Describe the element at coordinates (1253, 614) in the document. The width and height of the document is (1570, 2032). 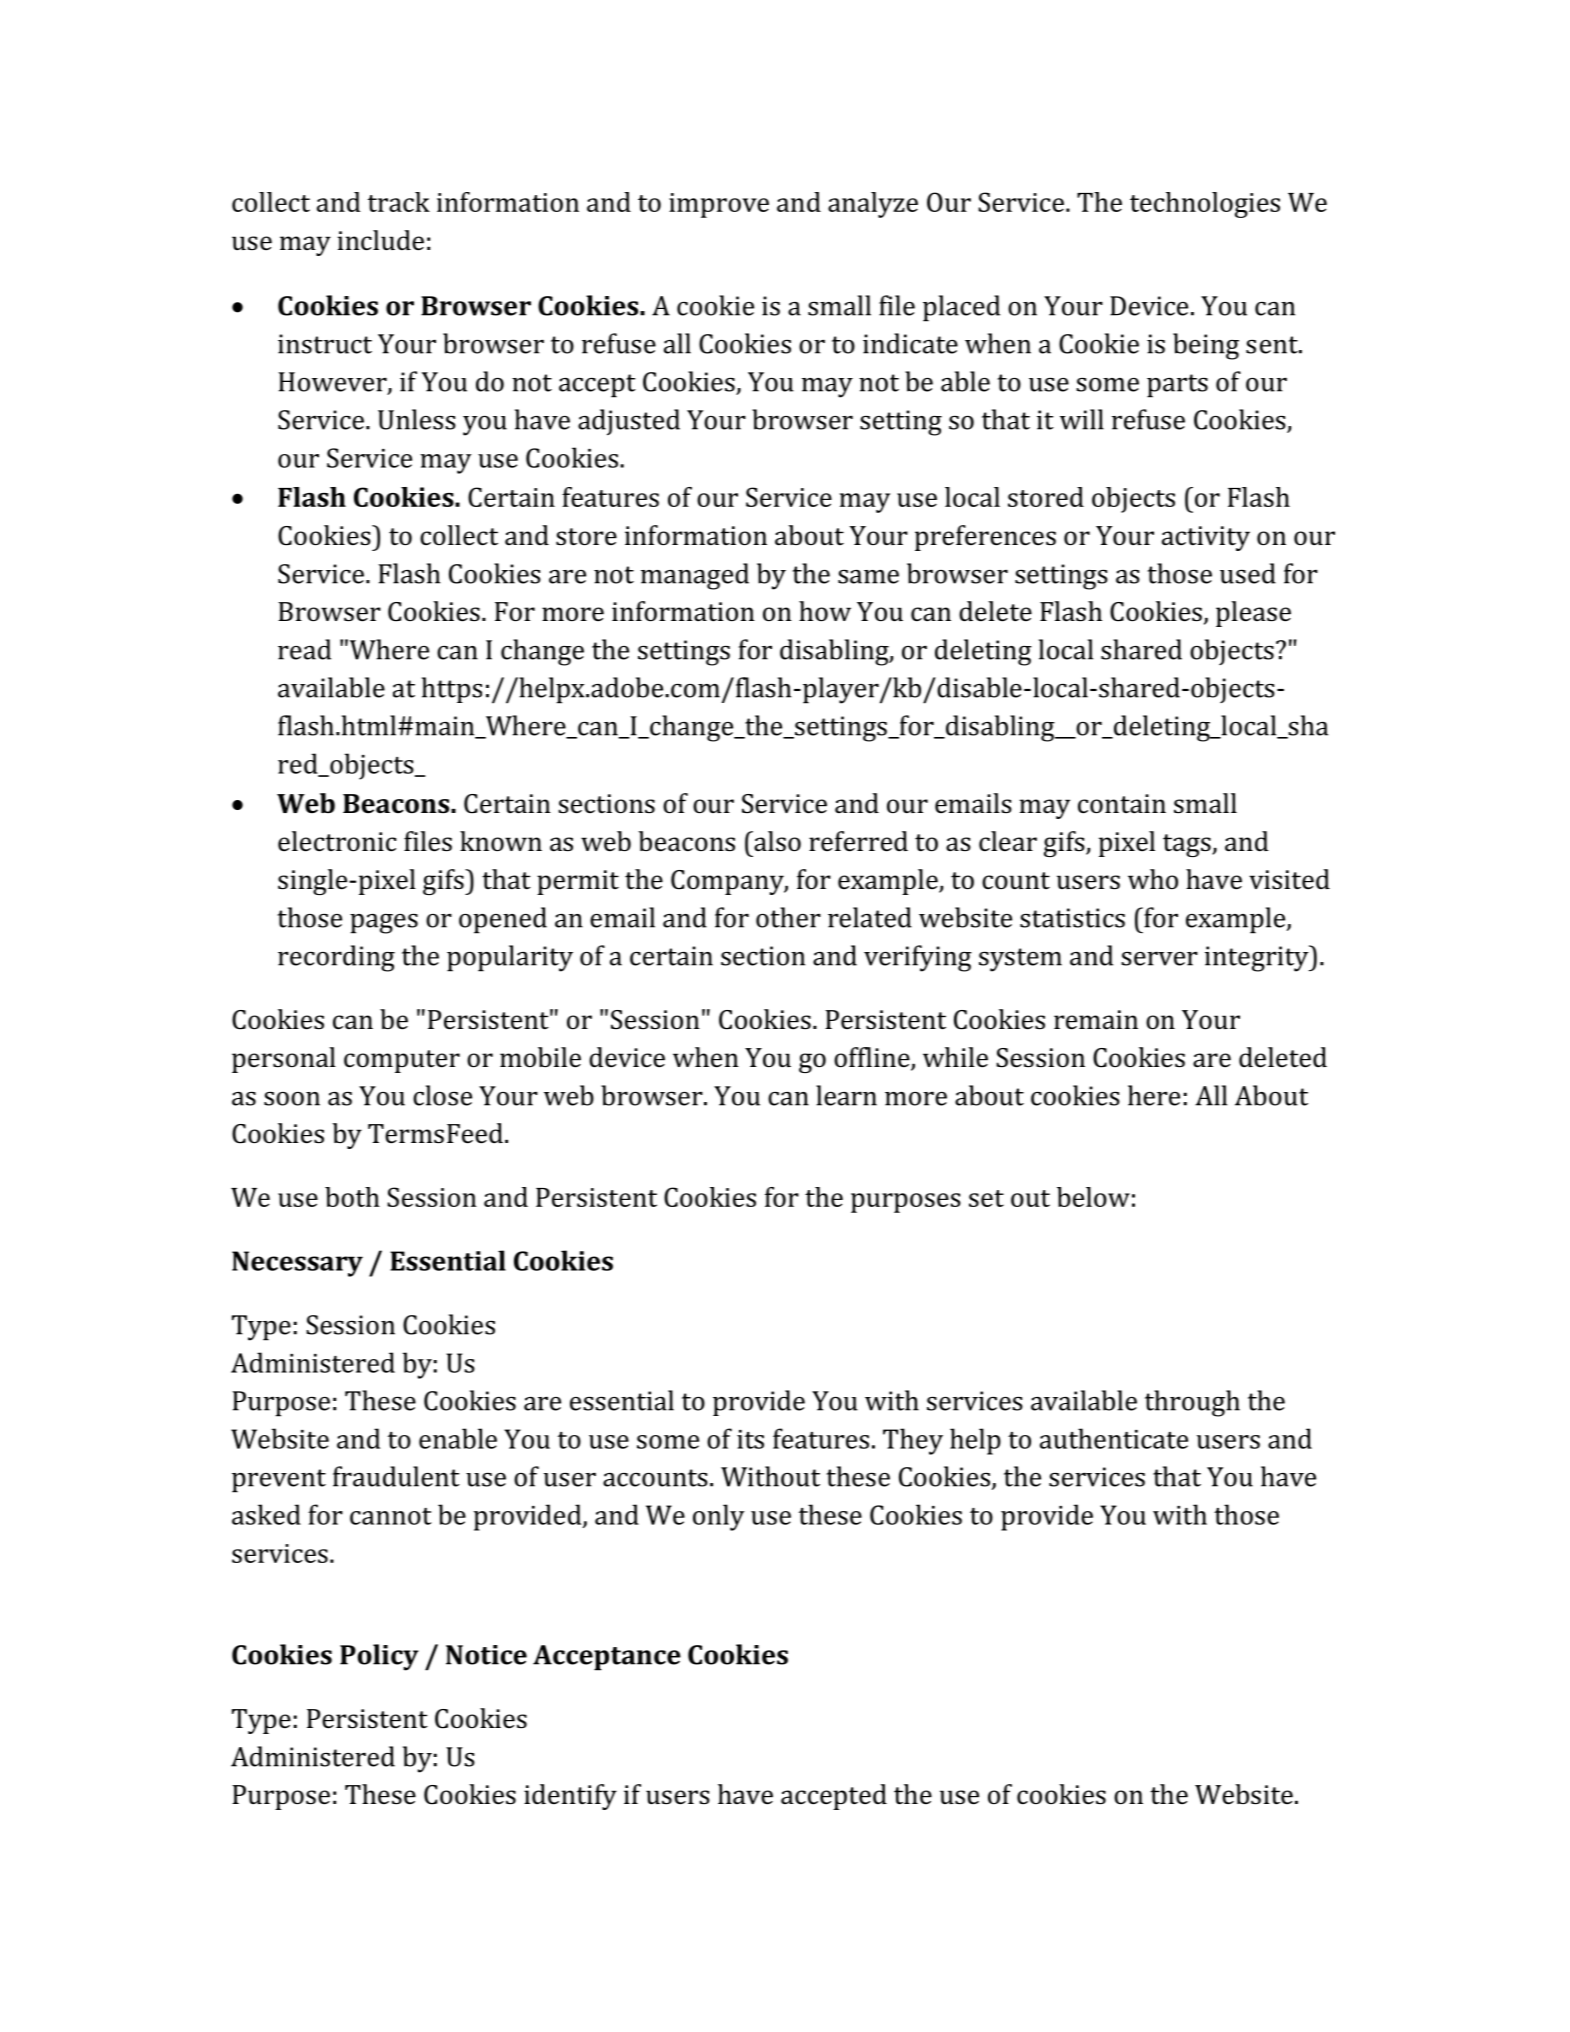
I see `please` at that location.
